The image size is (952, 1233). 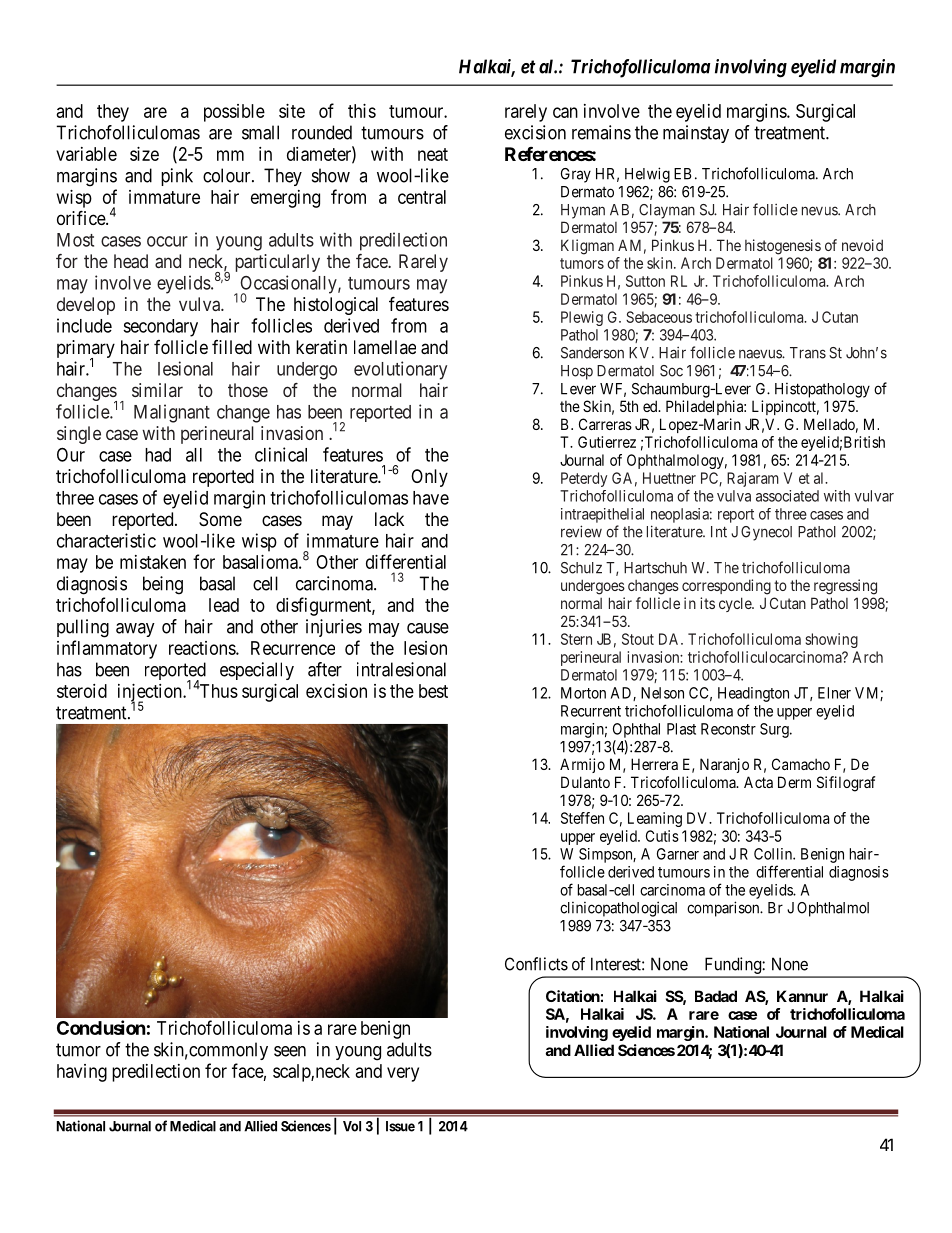 What do you see at coordinates (808, 353) in the document?
I see `Trans` at bounding box center [808, 353].
